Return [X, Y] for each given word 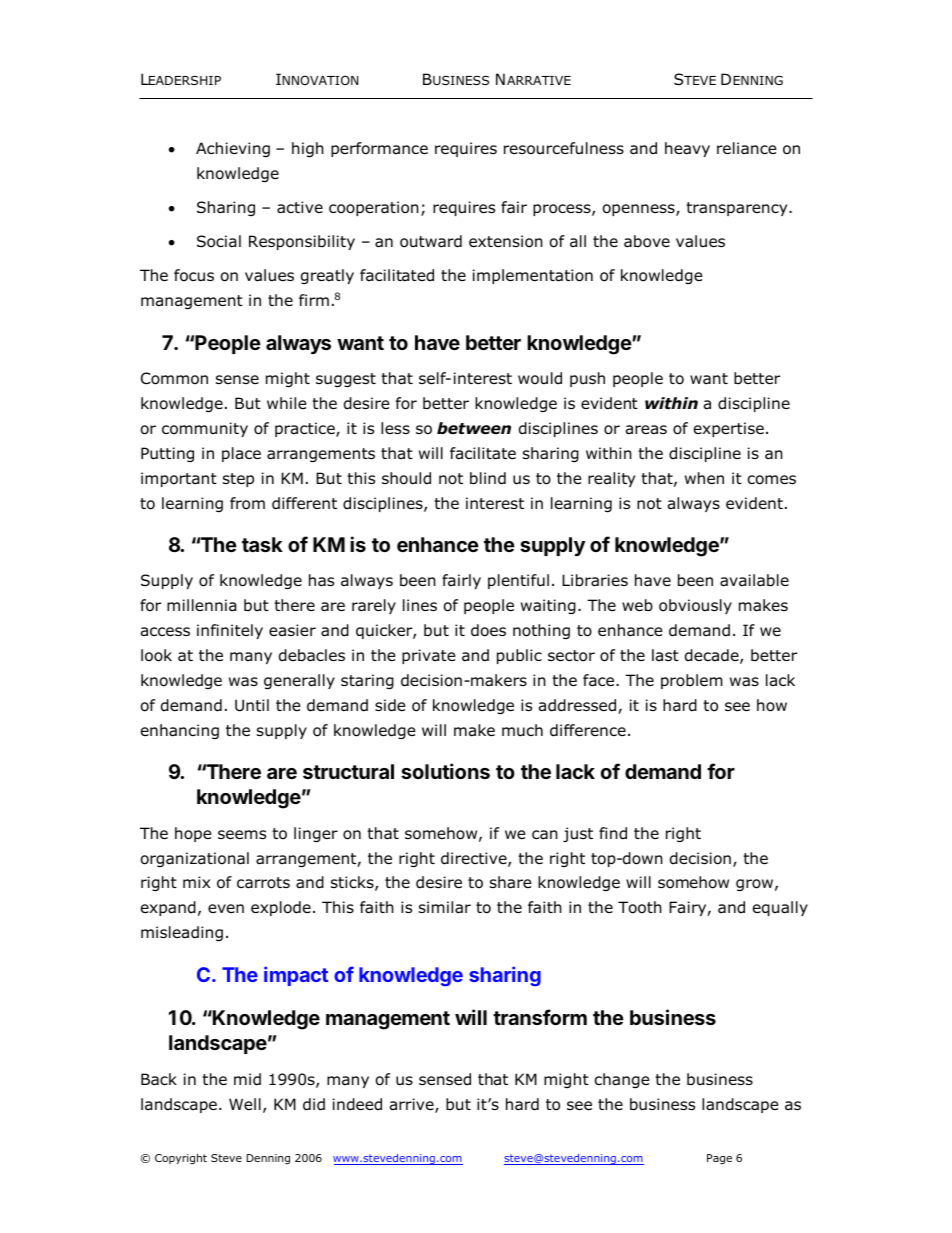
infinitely [230, 631]
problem [692, 681]
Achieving [233, 149]
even [226, 908]
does [488, 630]
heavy [687, 149]
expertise [729, 429]
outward [431, 241]
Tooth [640, 907]
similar [445, 907]
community [205, 429]
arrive [413, 1105]
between [474, 428]
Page [719, 1159]
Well [245, 1104]
